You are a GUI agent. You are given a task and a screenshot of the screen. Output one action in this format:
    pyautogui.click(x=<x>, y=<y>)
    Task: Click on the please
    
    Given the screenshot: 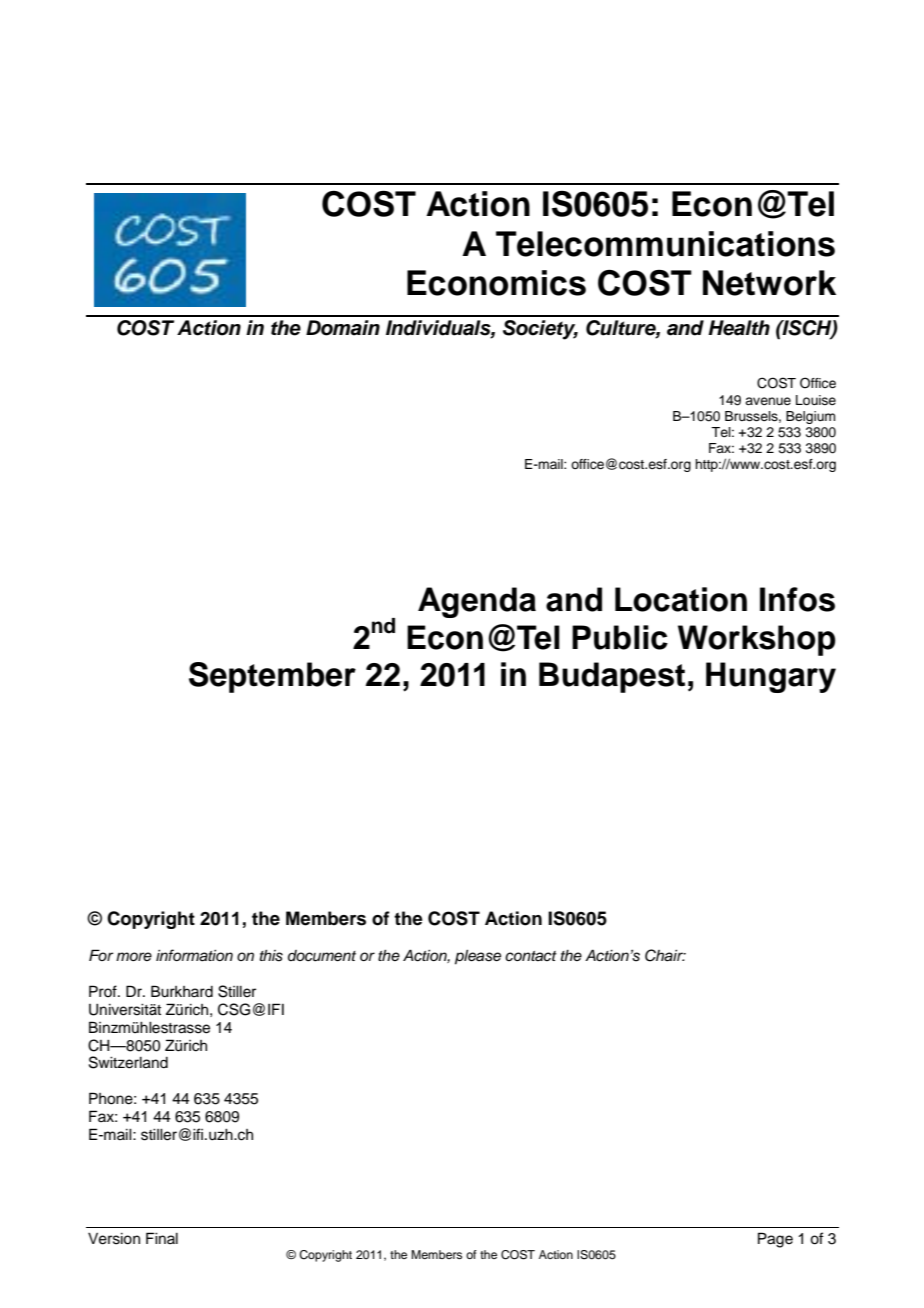 What is the action you would take?
    pyautogui.click(x=478, y=957)
